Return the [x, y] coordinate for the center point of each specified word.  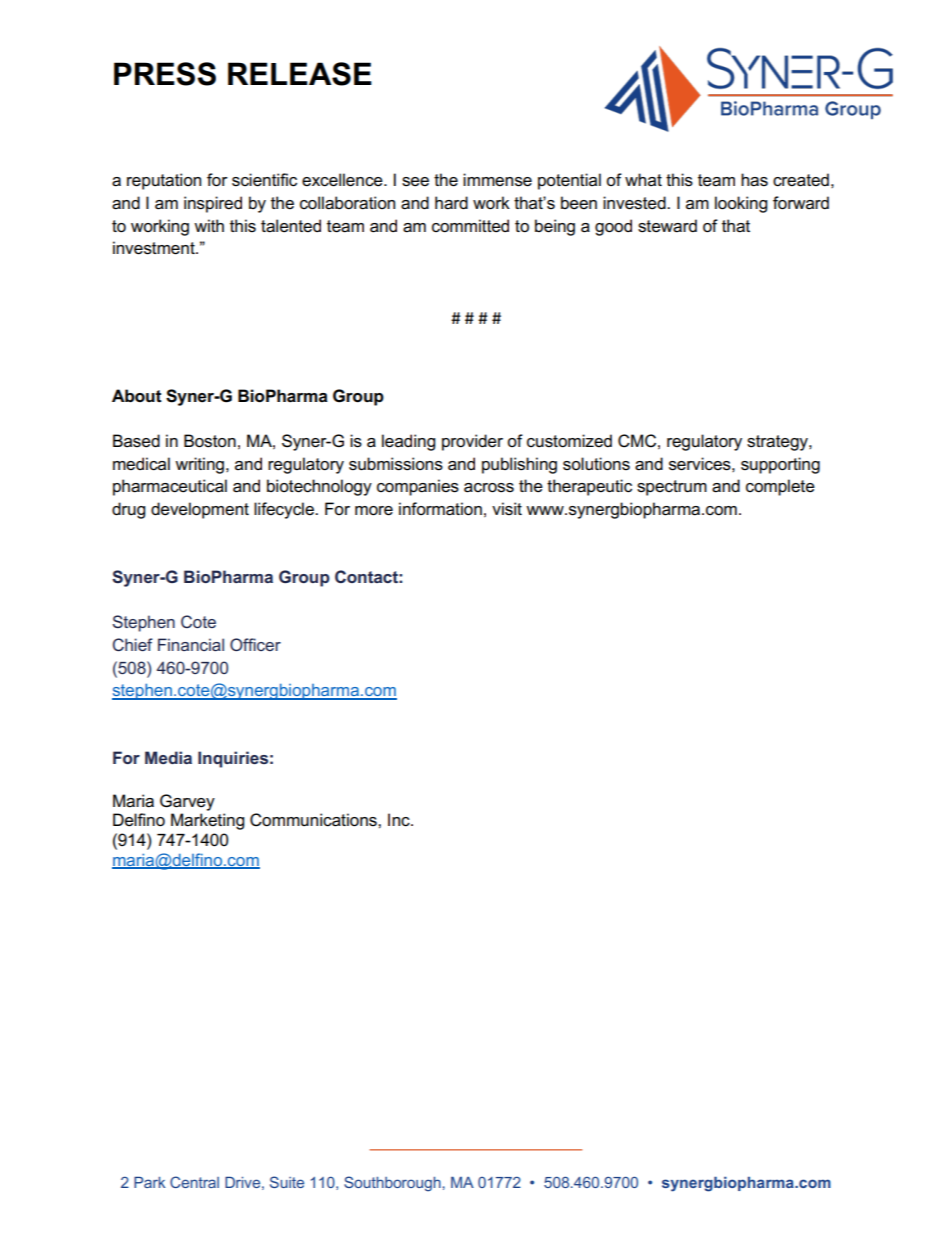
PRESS [165, 74]
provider [472, 442]
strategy [778, 443]
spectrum [672, 488]
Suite [287, 1182]
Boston [210, 441]
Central [194, 1182]
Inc [400, 820]
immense [497, 180]
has [754, 180]
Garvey [187, 802]
